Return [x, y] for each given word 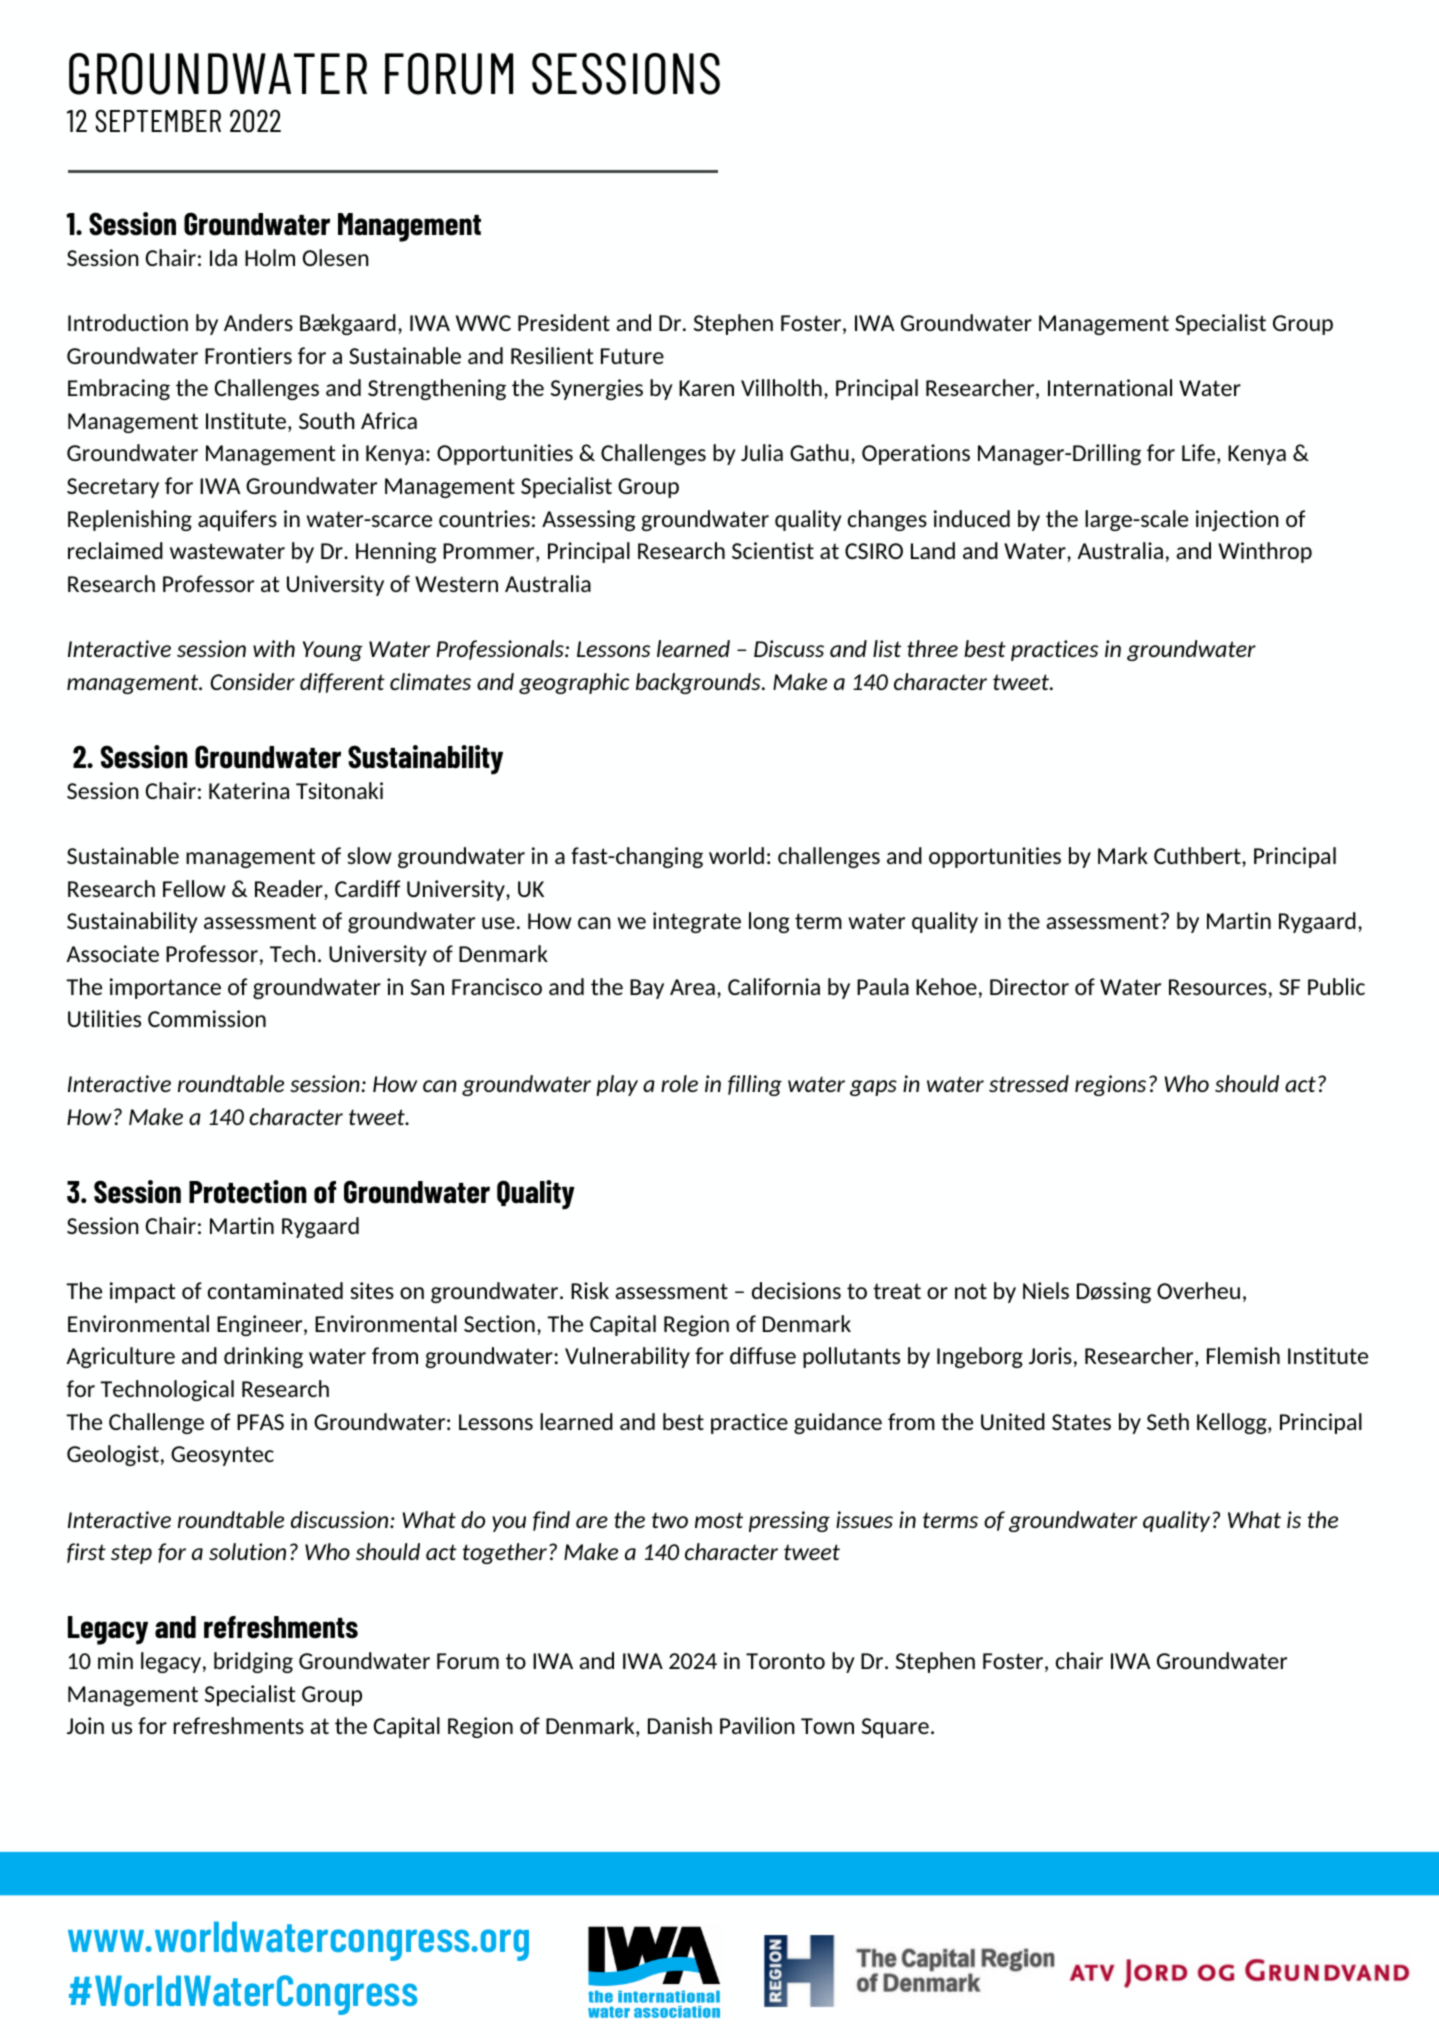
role [679, 1083]
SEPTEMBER [158, 121]
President [564, 322]
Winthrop [1265, 552]
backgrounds [699, 683]
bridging [253, 1662]
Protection [248, 1192]
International [1110, 387]
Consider [252, 681]
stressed [1029, 1083]
